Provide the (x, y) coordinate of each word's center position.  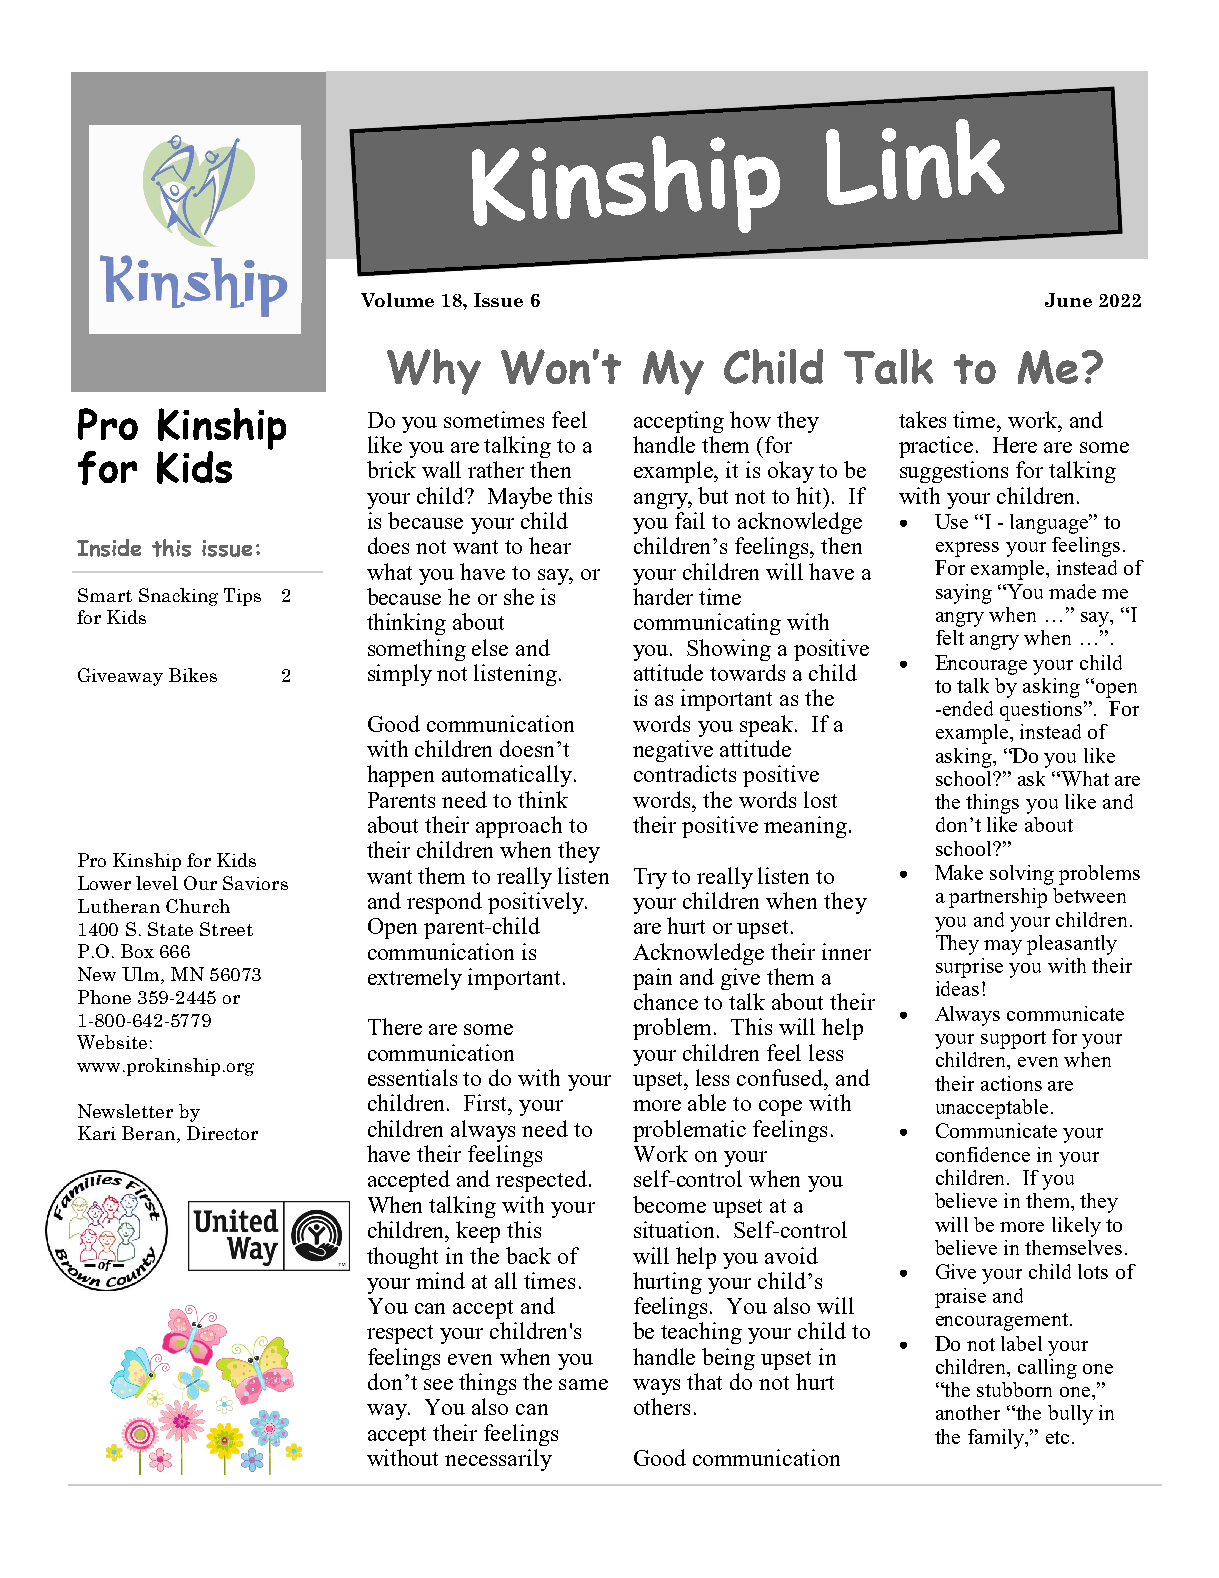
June (1068, 300)
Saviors (255, 883)
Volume (397, 300)
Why (434, 372)
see (438, 1384)
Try (650, 878)
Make (959, 872)
